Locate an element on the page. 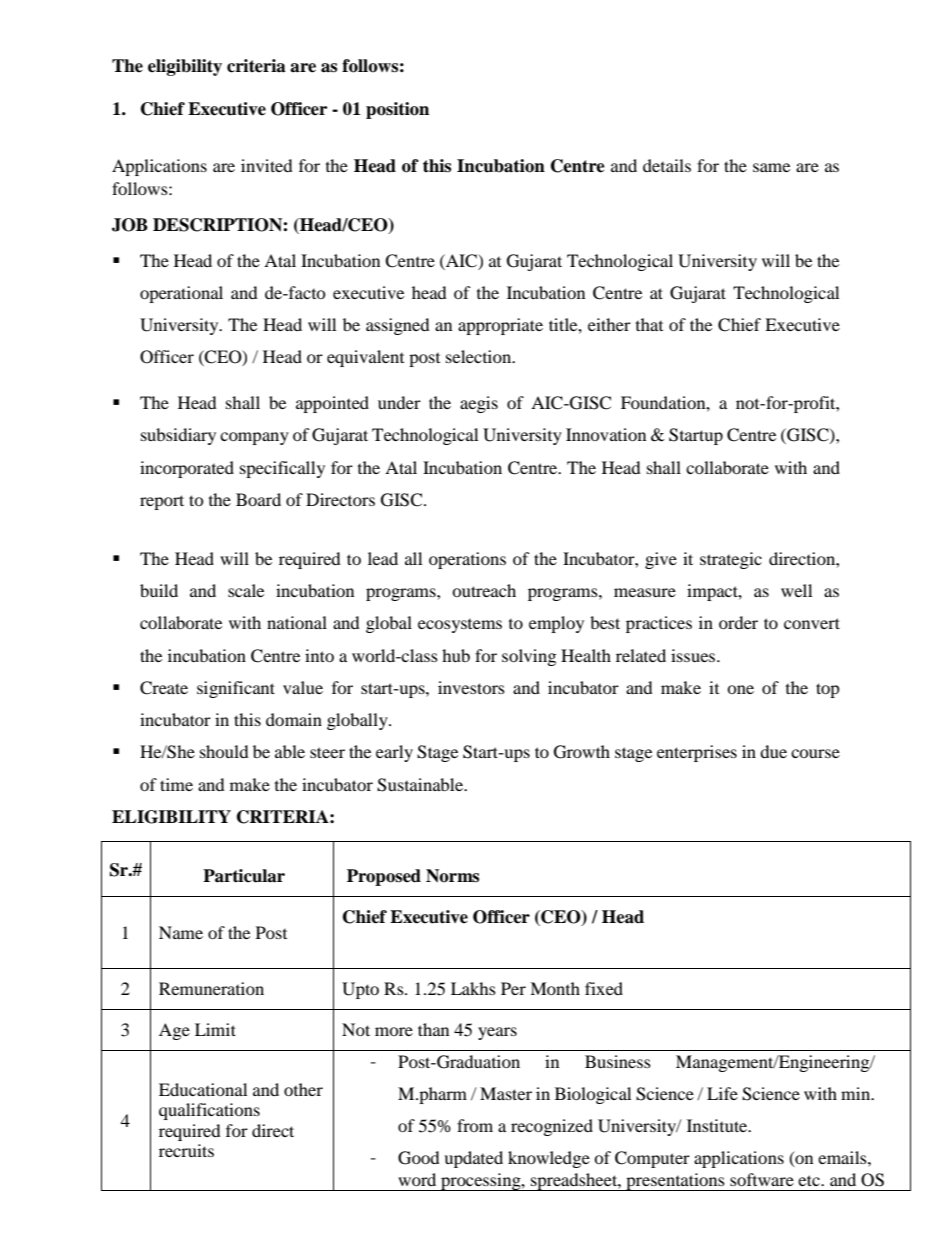  Norms is located at coordinates (452, 876).
